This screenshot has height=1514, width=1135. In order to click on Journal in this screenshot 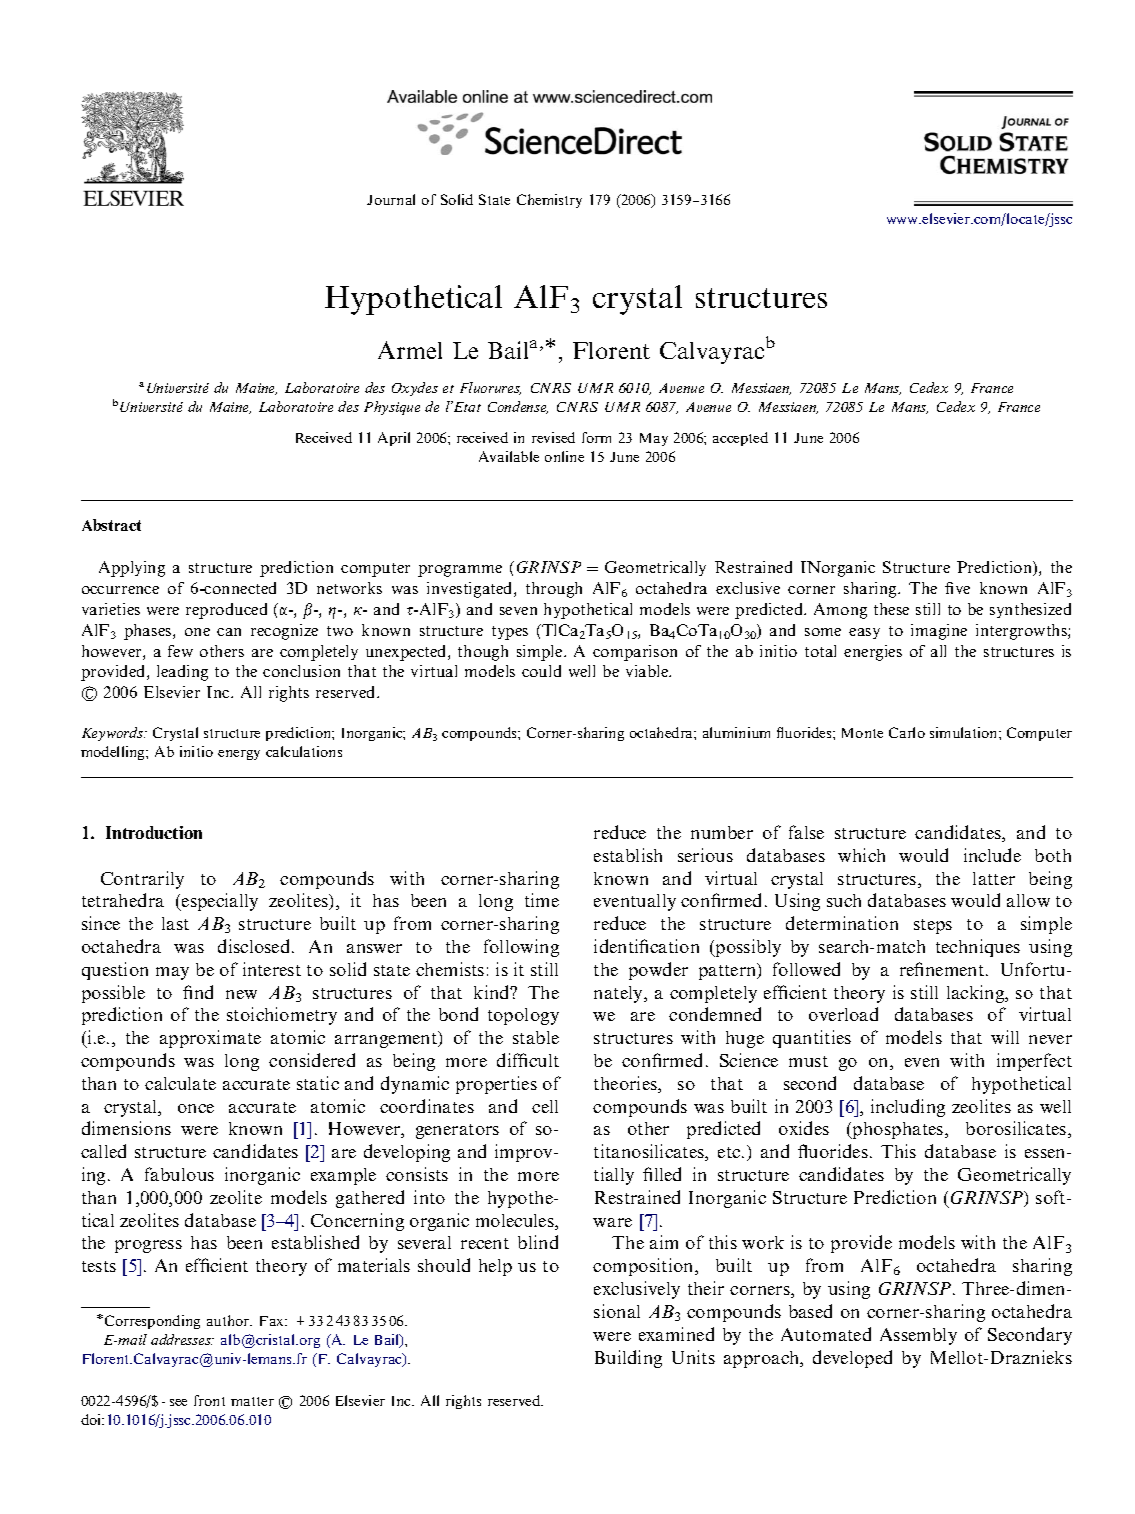, I will do `click(391, 199)`.
